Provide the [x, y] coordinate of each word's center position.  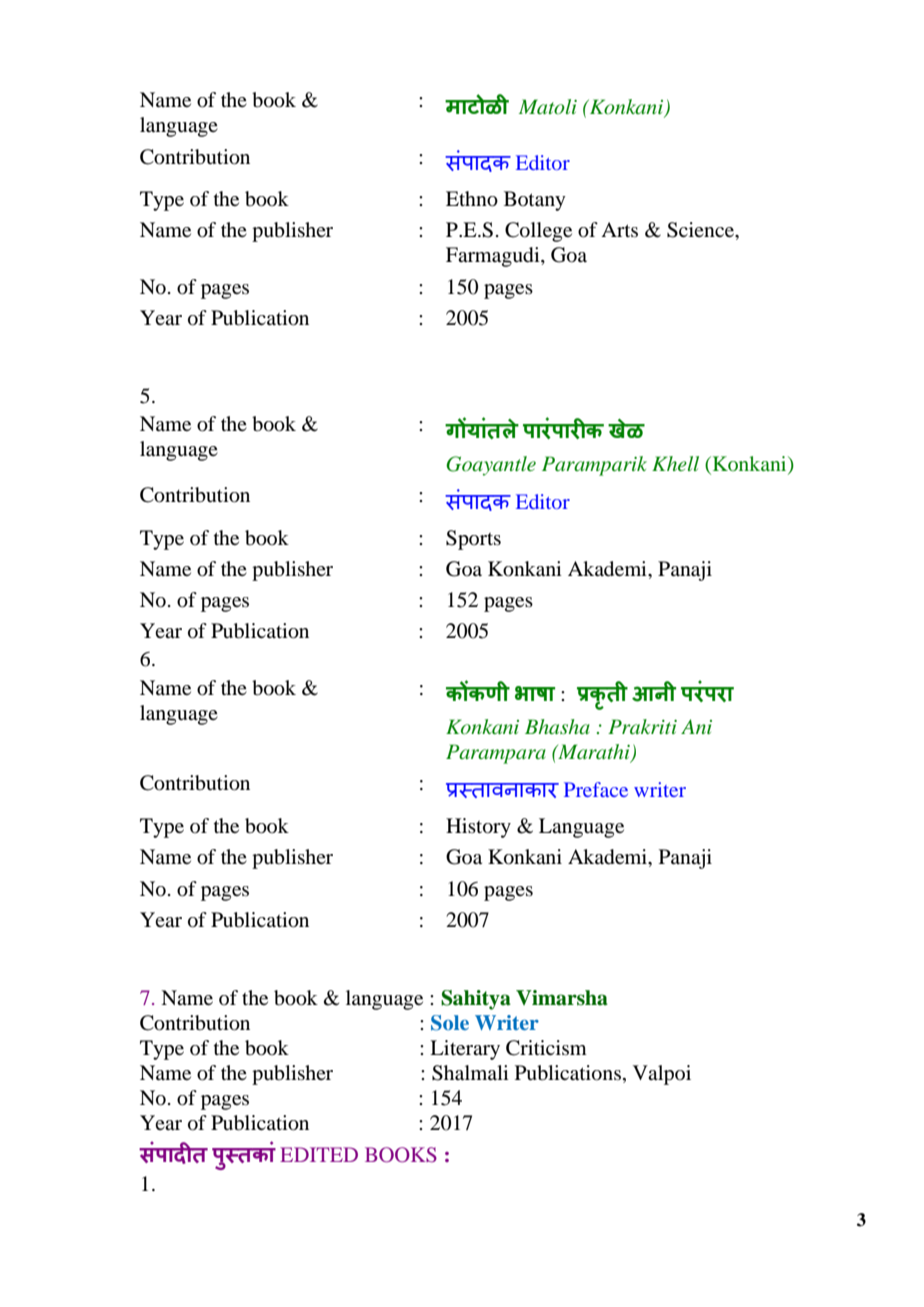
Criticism [546, 1048]
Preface [596, 789]
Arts [619, 229]
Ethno [472, 199]
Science [701, 230]
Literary [465, 1050]
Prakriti [642, 726]
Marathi [594, 753]
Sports [473, 540]
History [478, 828]
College [538, 232]
